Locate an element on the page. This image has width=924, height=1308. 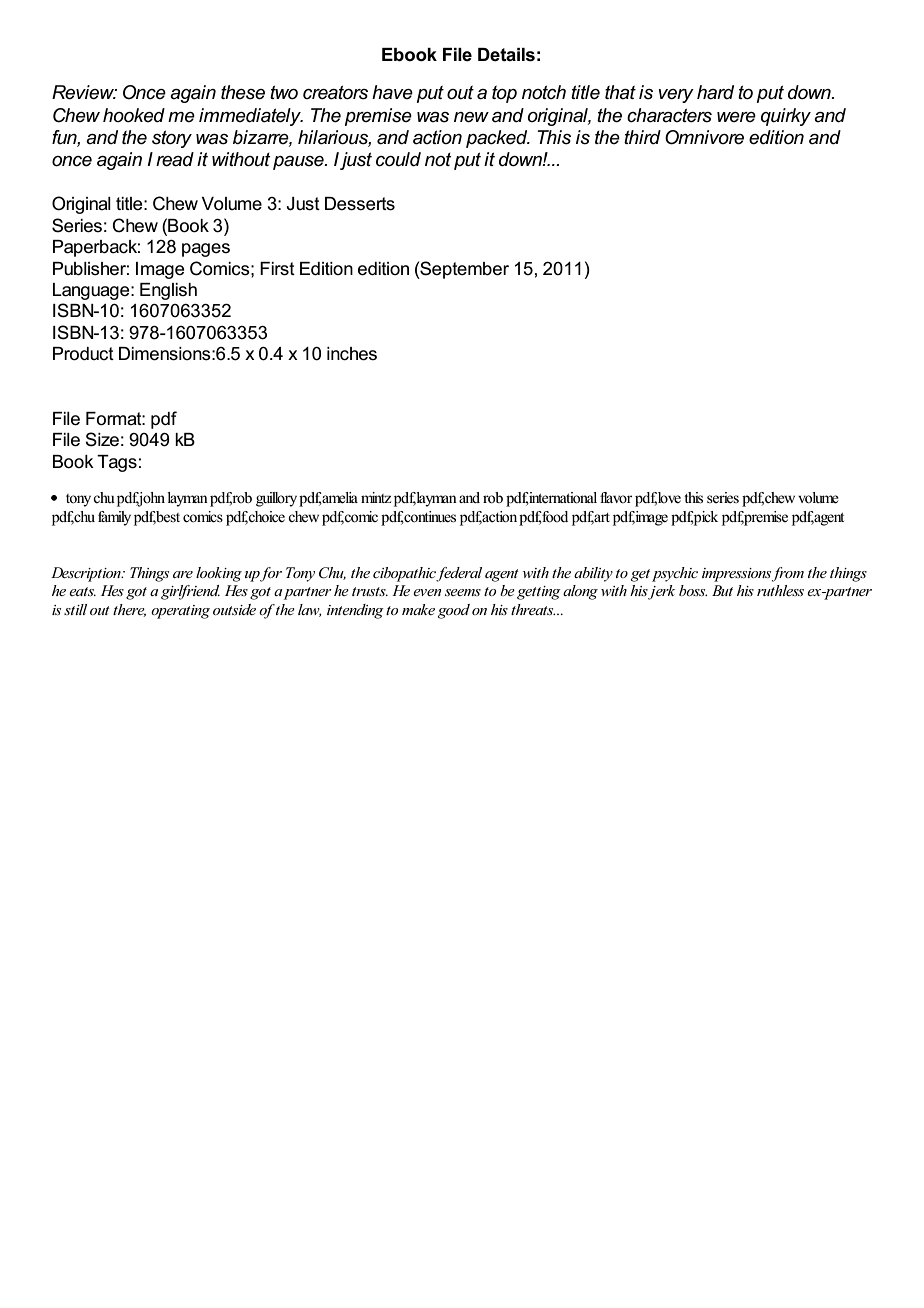
have is located at coordinates (392, 92).
